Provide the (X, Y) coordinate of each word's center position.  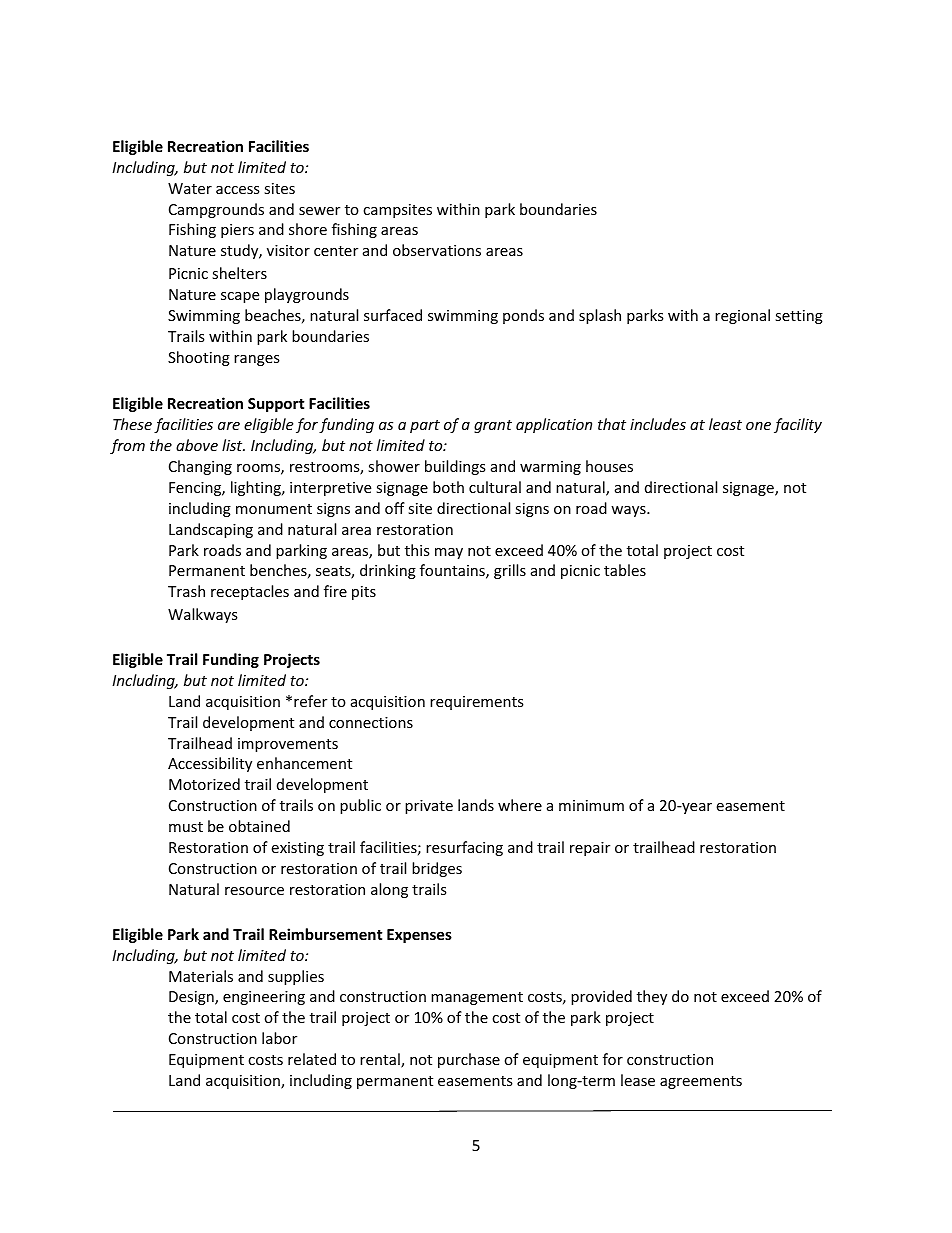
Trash (186, 591)
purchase (469, 1060)
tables (625, 570)
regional (742, 316)
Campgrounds (216, 210)
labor (279, 1038)
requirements (477, 703)
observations (437, 250)
